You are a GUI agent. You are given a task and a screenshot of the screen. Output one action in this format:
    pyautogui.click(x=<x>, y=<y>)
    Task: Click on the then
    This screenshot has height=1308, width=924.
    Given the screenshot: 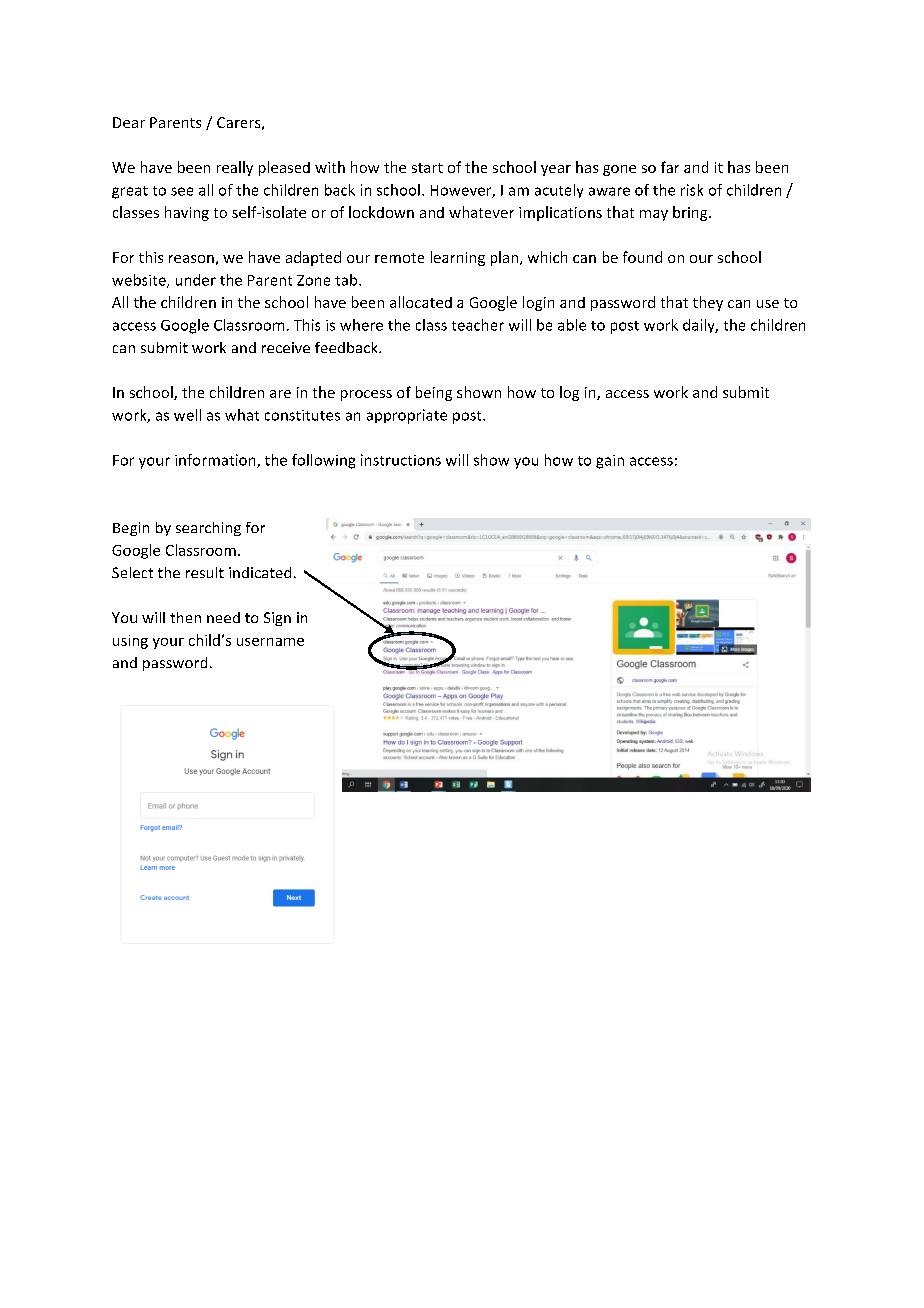 What is the action you would take?
    pyautogui.click(x=185, y=617)
